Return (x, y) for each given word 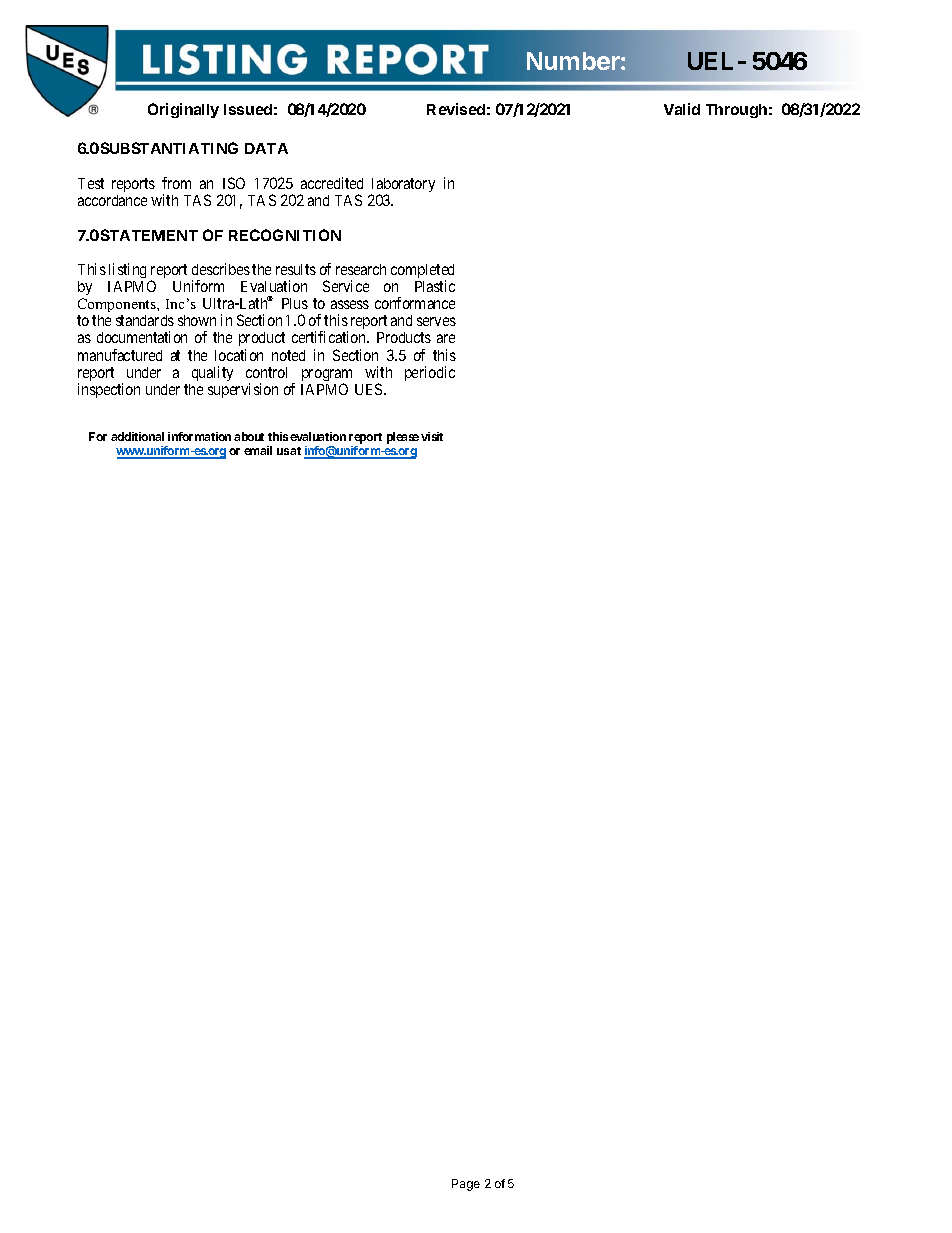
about (249, 436)
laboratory (402, 187)
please (403, 438)
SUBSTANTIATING (169, 148)
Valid (682, 109)
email (258, 450)
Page (466, 1185)
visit (432, 436)
